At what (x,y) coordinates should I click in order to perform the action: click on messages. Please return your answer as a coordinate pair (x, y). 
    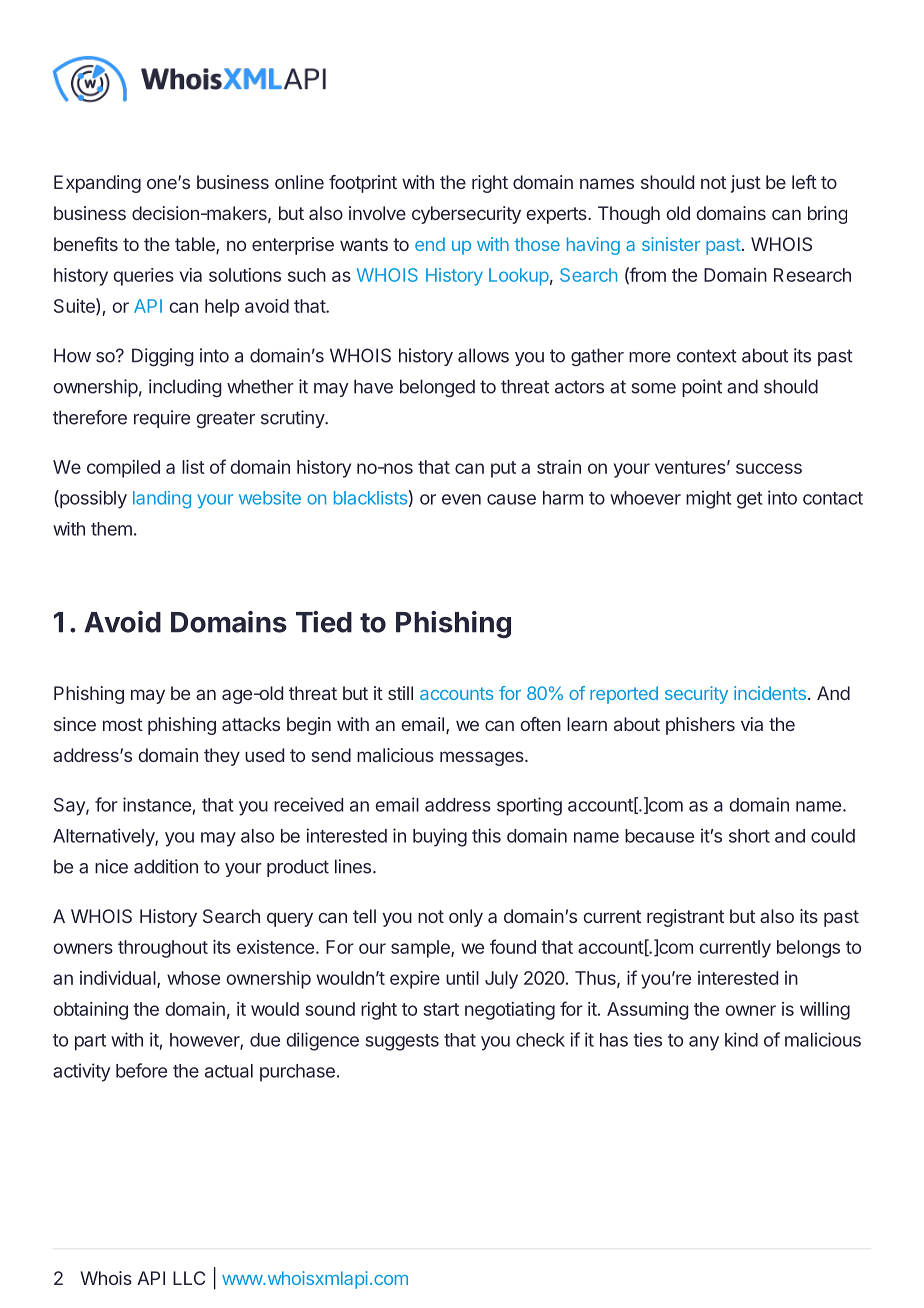
    Looking at the image, I should click on (483, 758).
